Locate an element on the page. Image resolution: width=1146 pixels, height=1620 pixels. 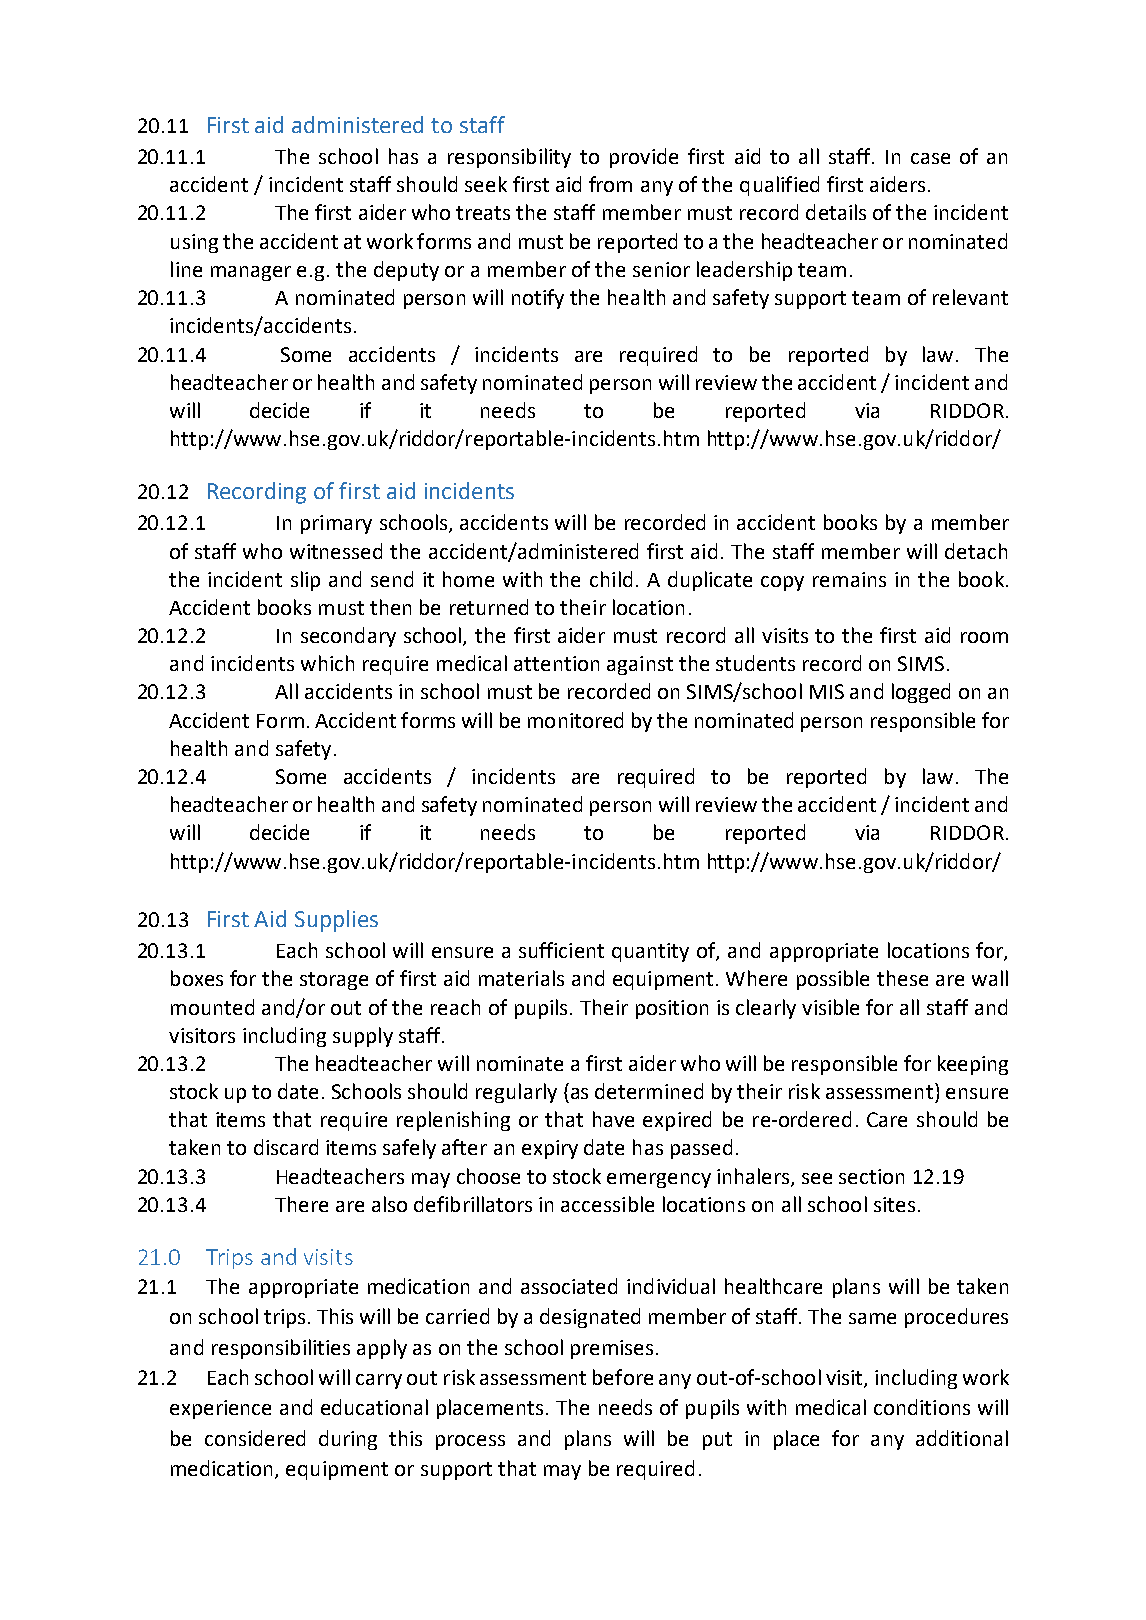
logged is located at coordinates (921, 693).
